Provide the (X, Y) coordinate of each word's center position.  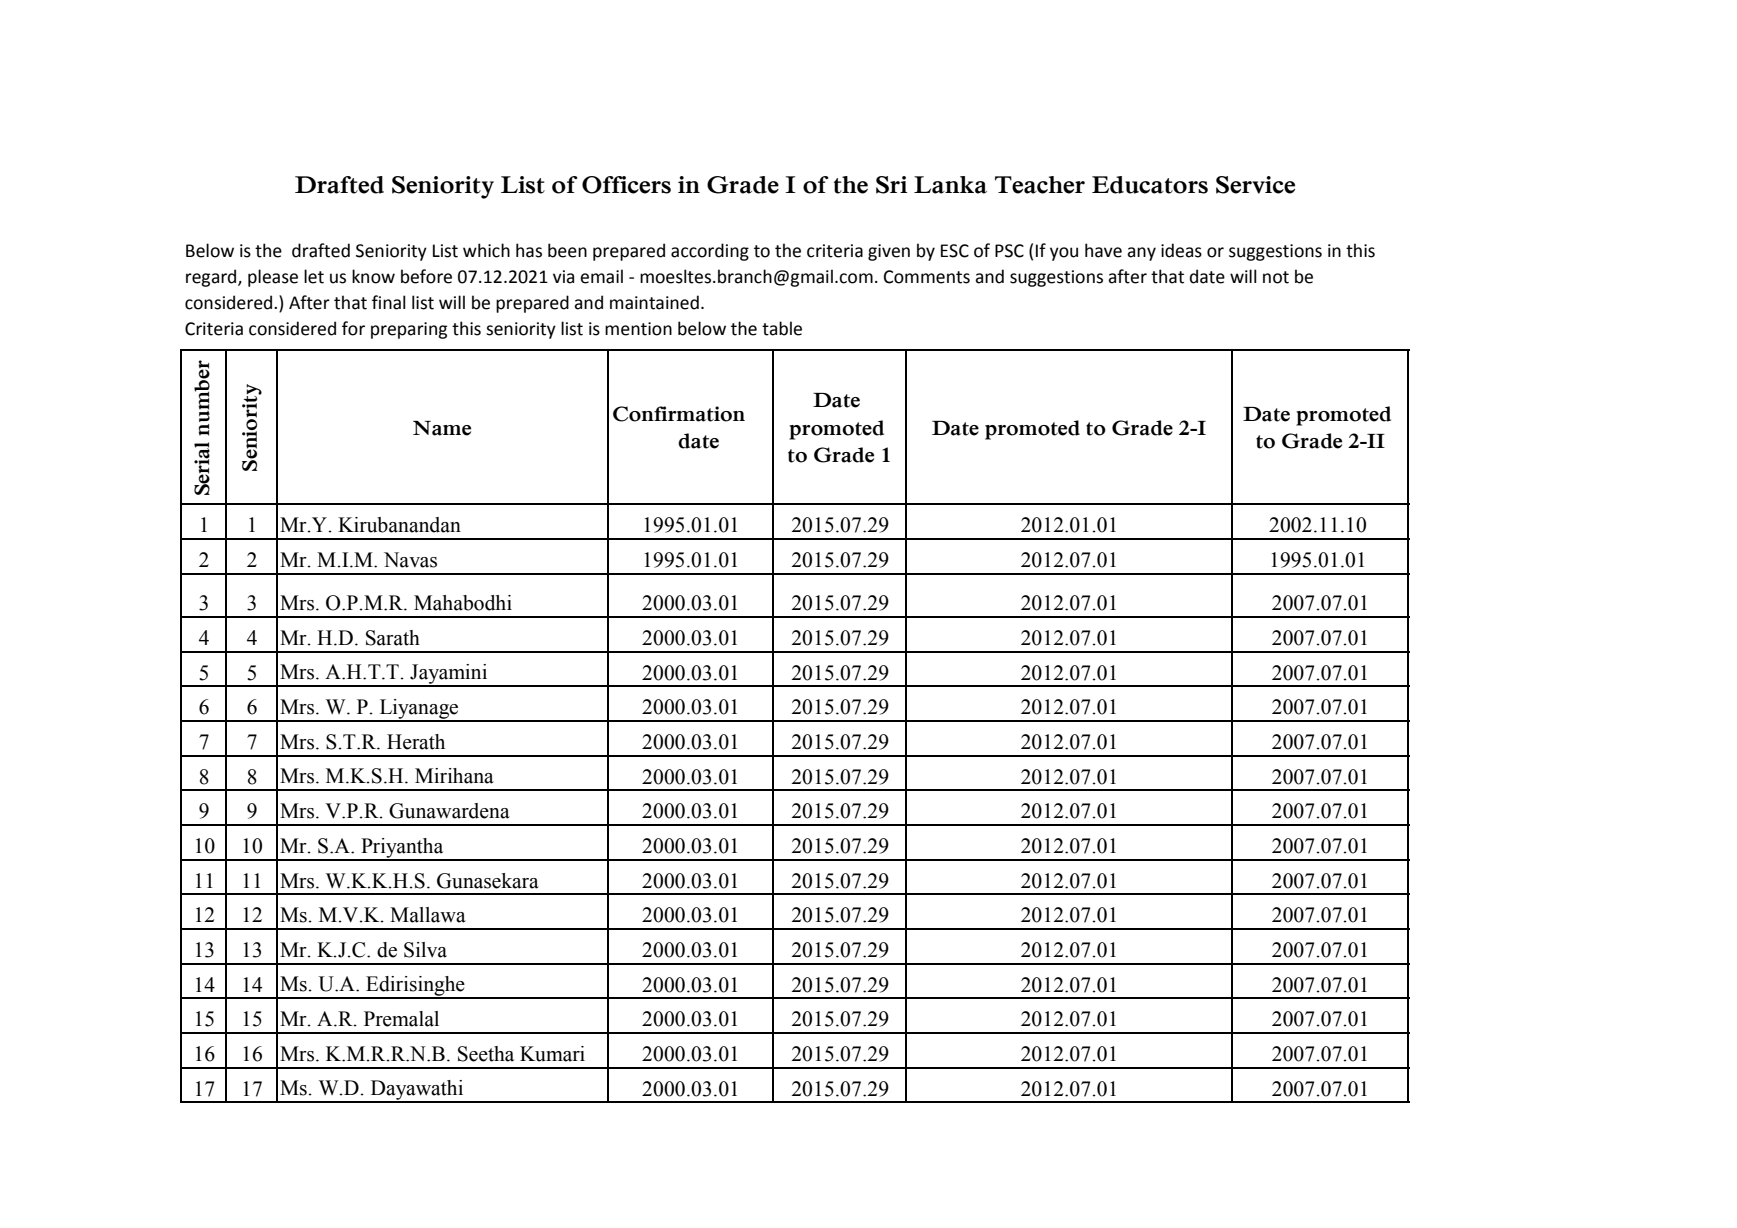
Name (442, 428)
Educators (1150, 185)
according (710, 252)
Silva (425, 950)
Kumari (552, 1054)
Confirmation (679, 414)
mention (638, 329)
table (782, 328)
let (314, 276)
